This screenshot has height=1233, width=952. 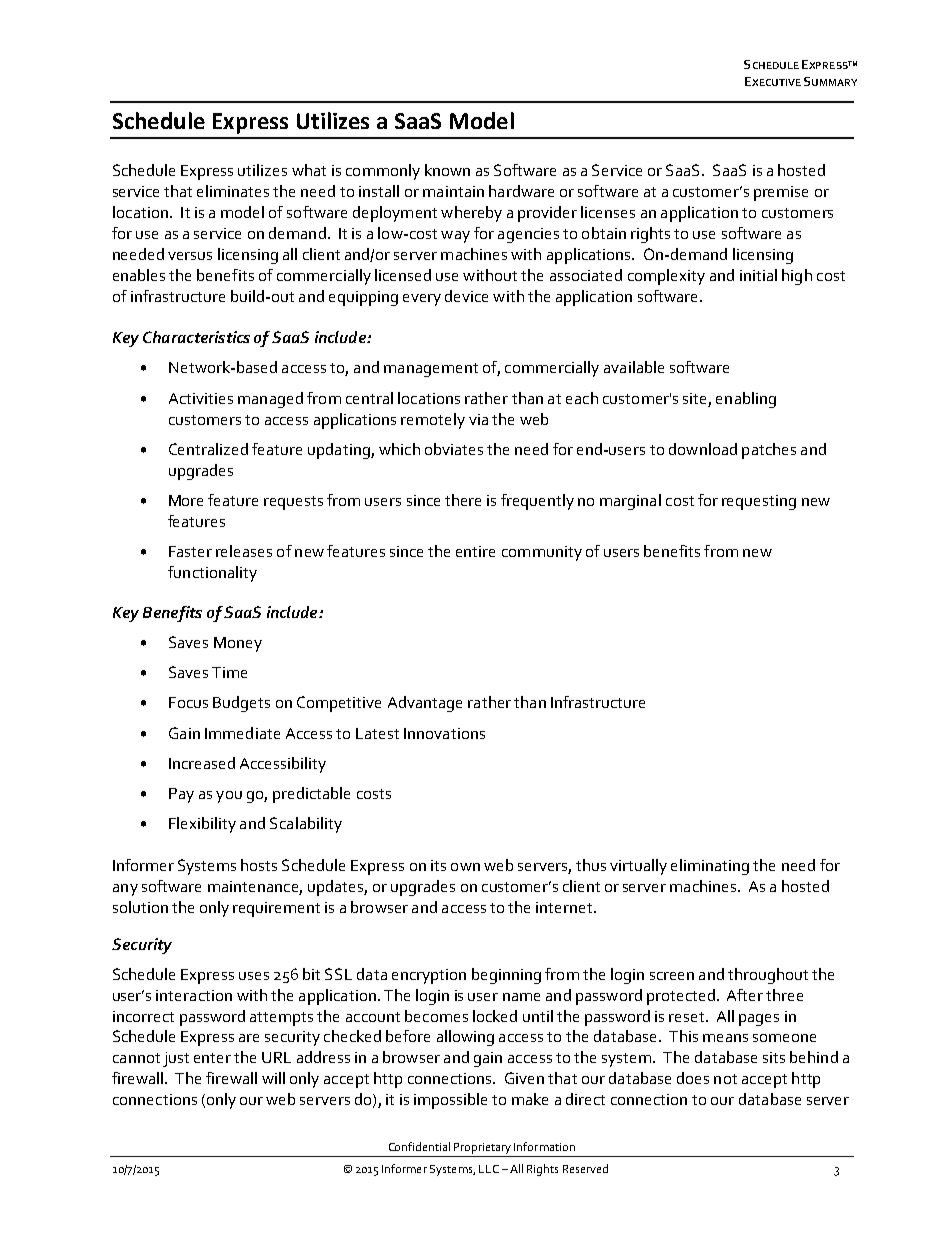 What do you see at coordinates (693, 1078) in the screenshot?
I see `does` at bounding box center [693, 1078].
